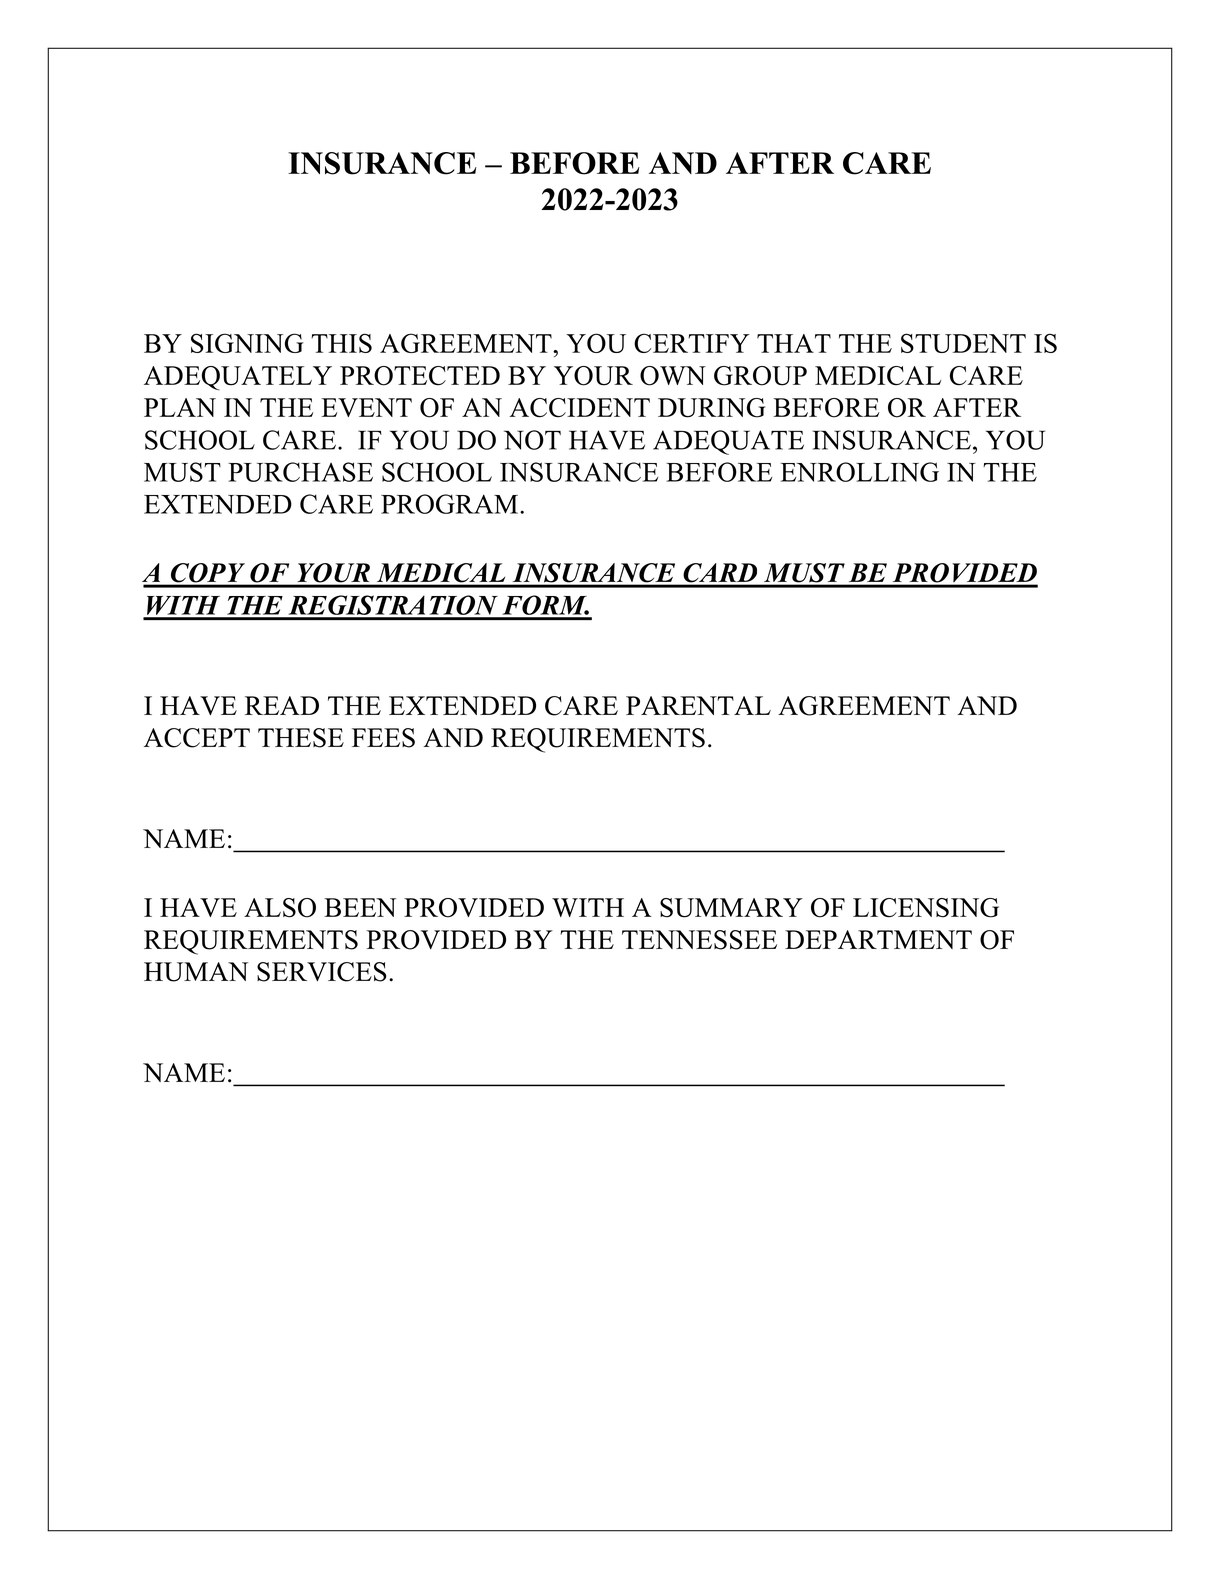  What do you see at coordinates (532, 440) in the screenshot?
I see `NOT` at bounding box center [532, 440].
